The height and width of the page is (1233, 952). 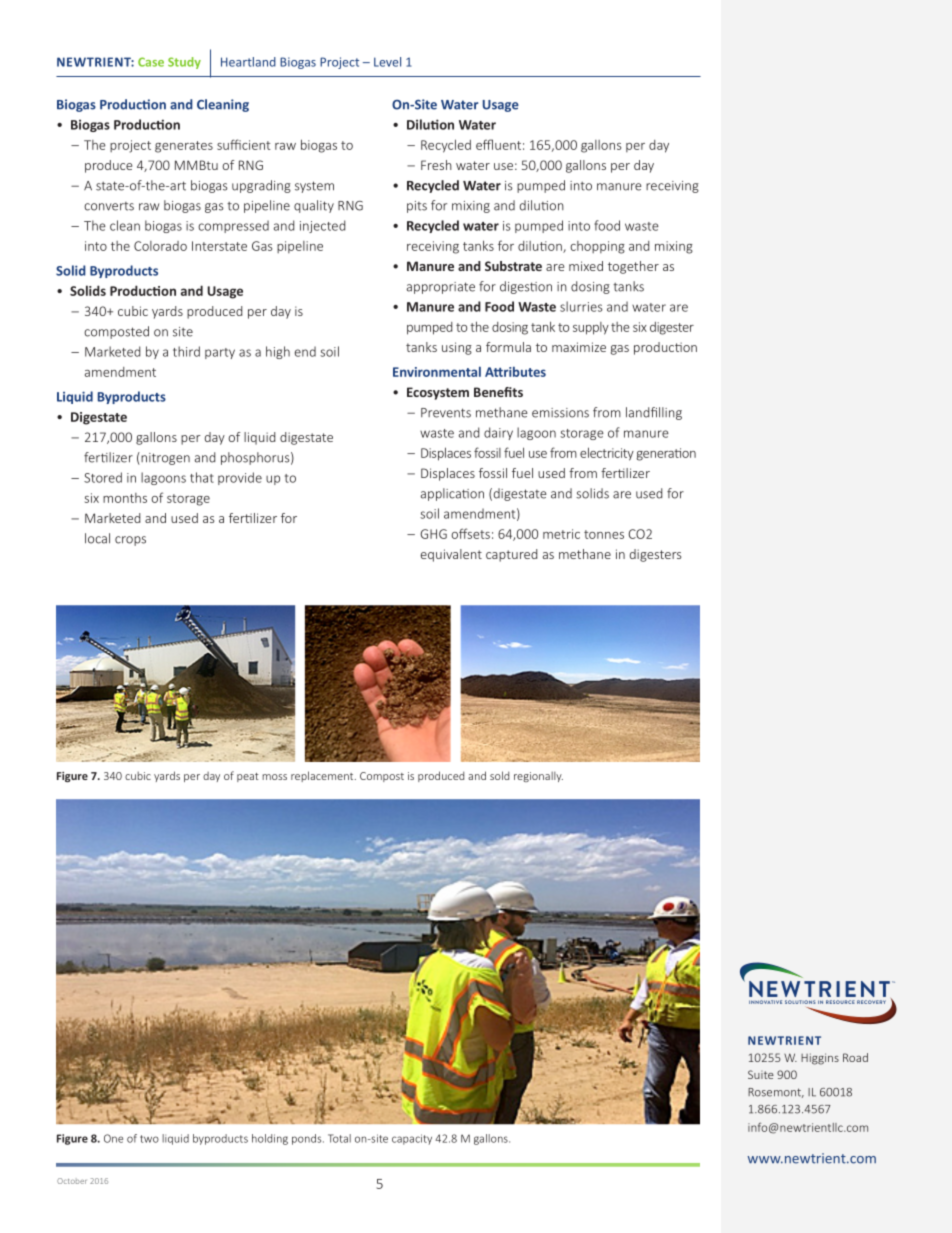 I want to click on equivalent, so click(x=451, y=555).
